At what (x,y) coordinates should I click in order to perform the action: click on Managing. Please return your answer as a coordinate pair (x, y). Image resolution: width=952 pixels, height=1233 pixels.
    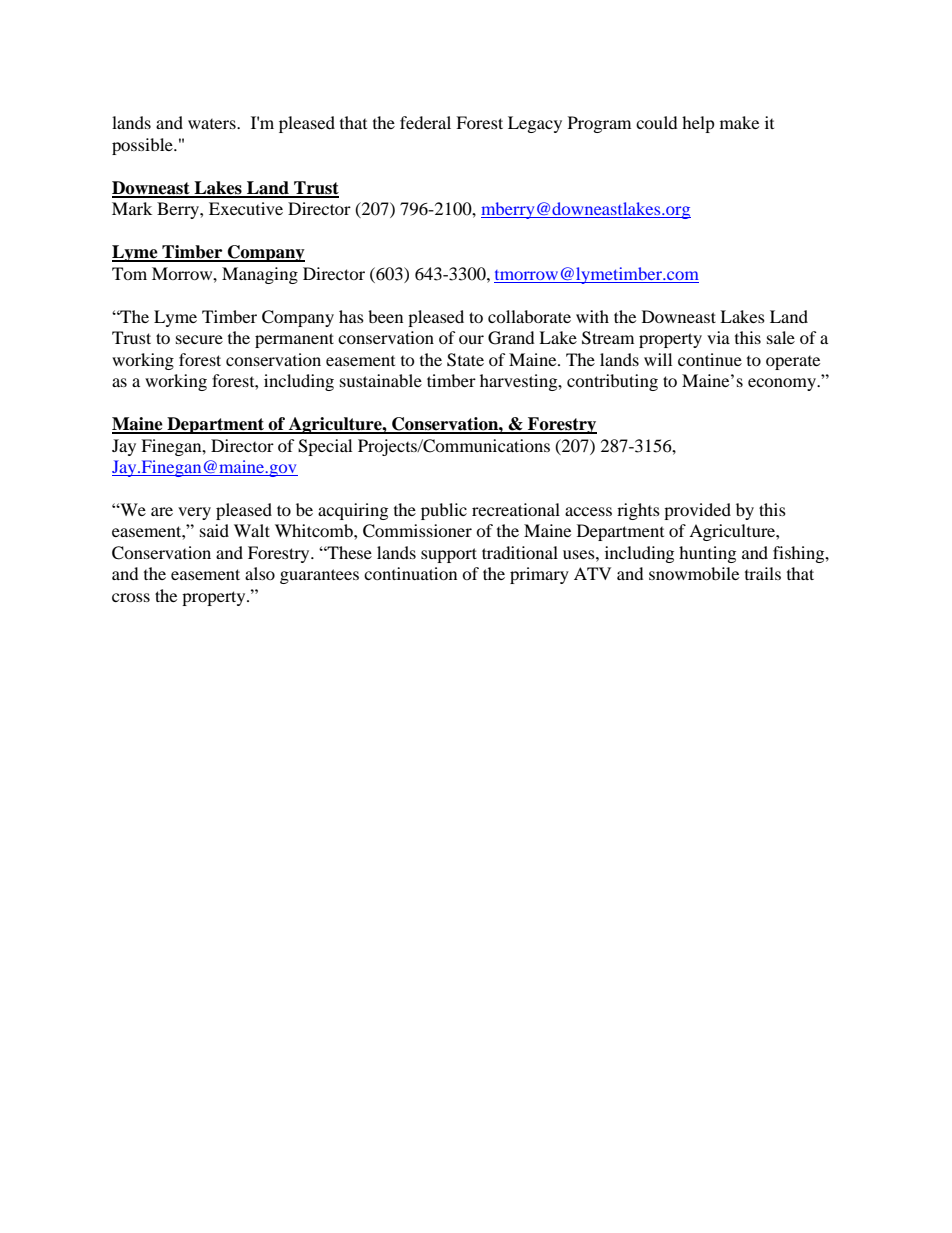
    Looking at the image, I should click on (260, 275).
